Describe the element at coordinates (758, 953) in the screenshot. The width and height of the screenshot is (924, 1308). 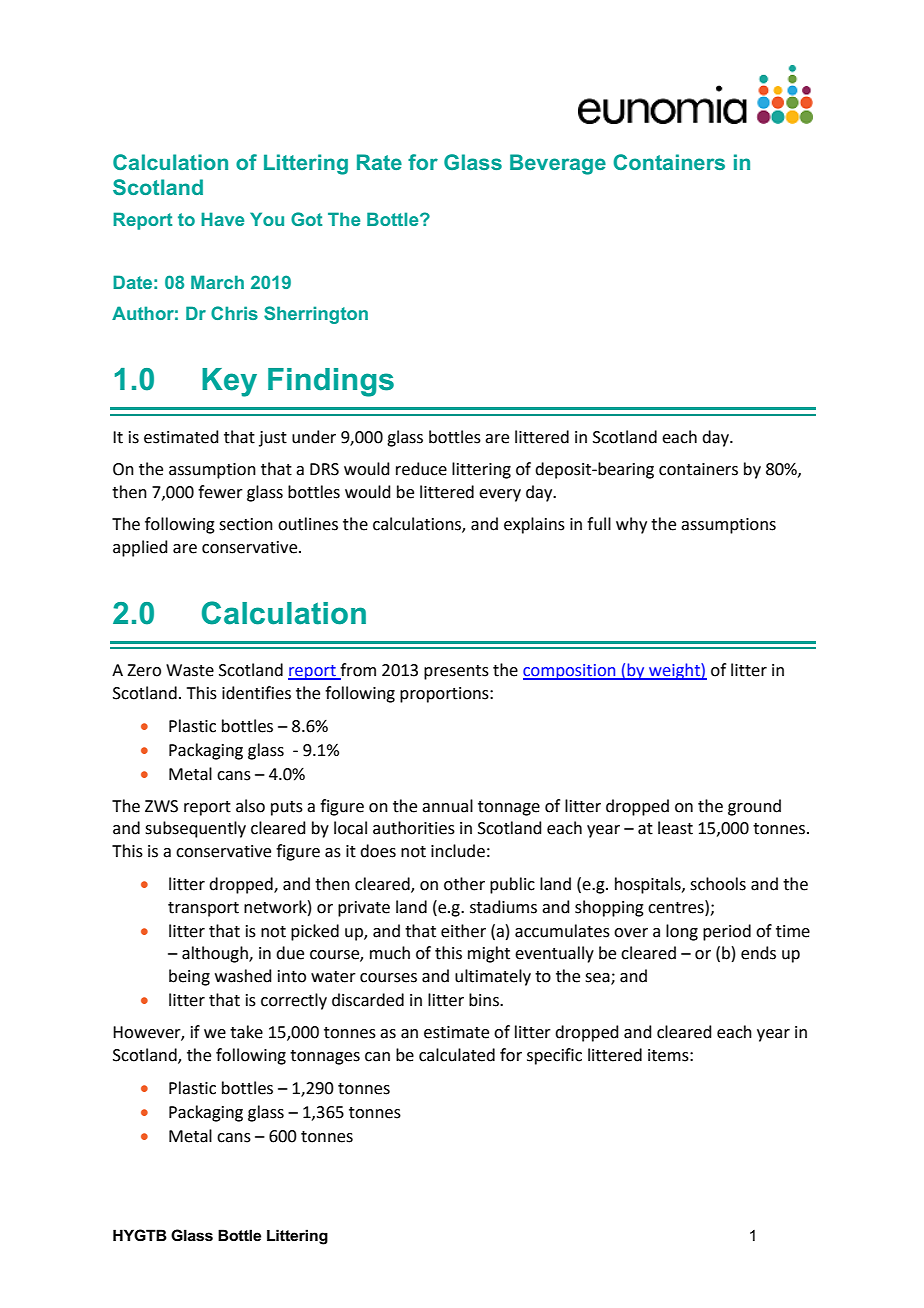
I see `ends` at that location.
